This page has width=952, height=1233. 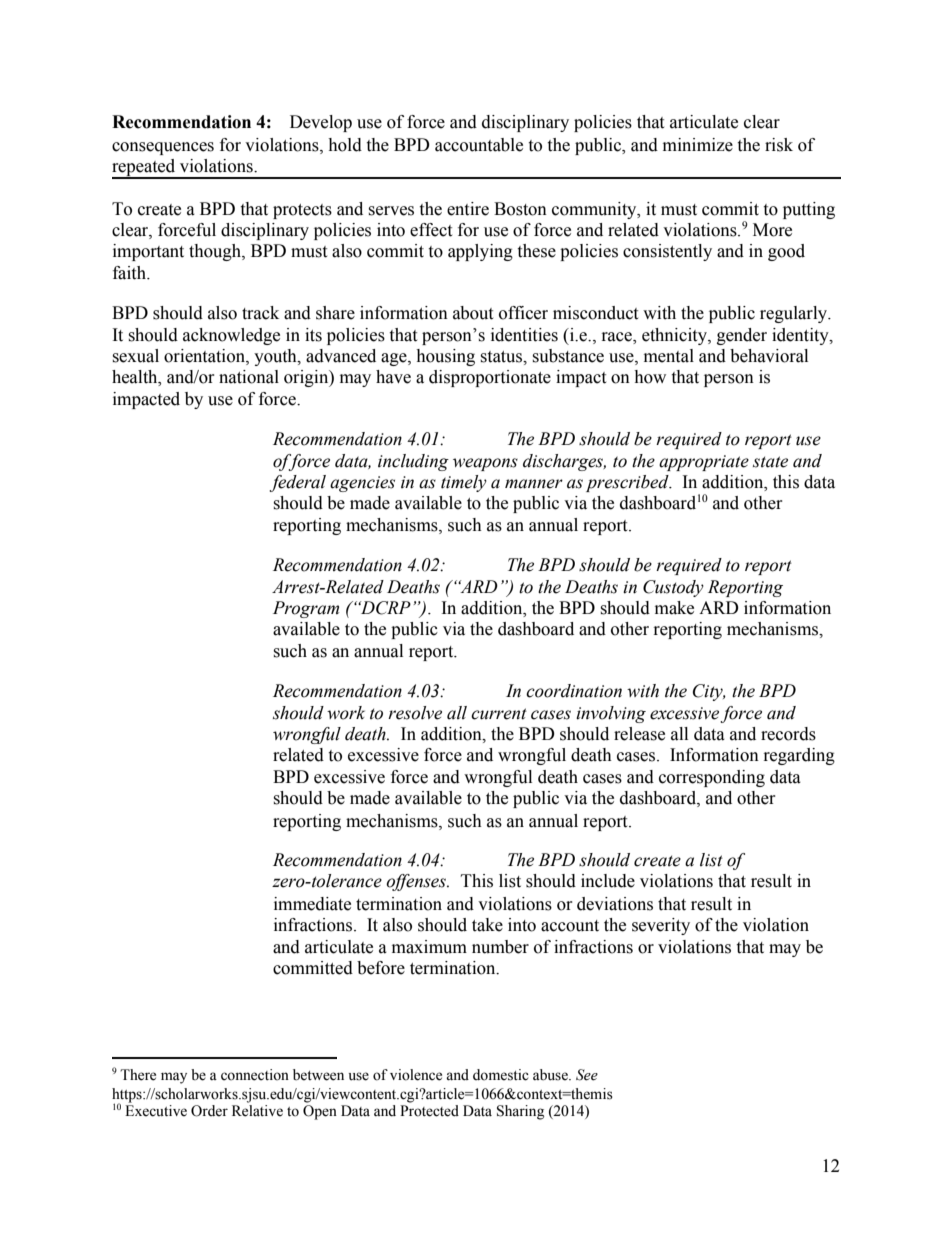 I want to click on current, so click(x=499, y=714).
